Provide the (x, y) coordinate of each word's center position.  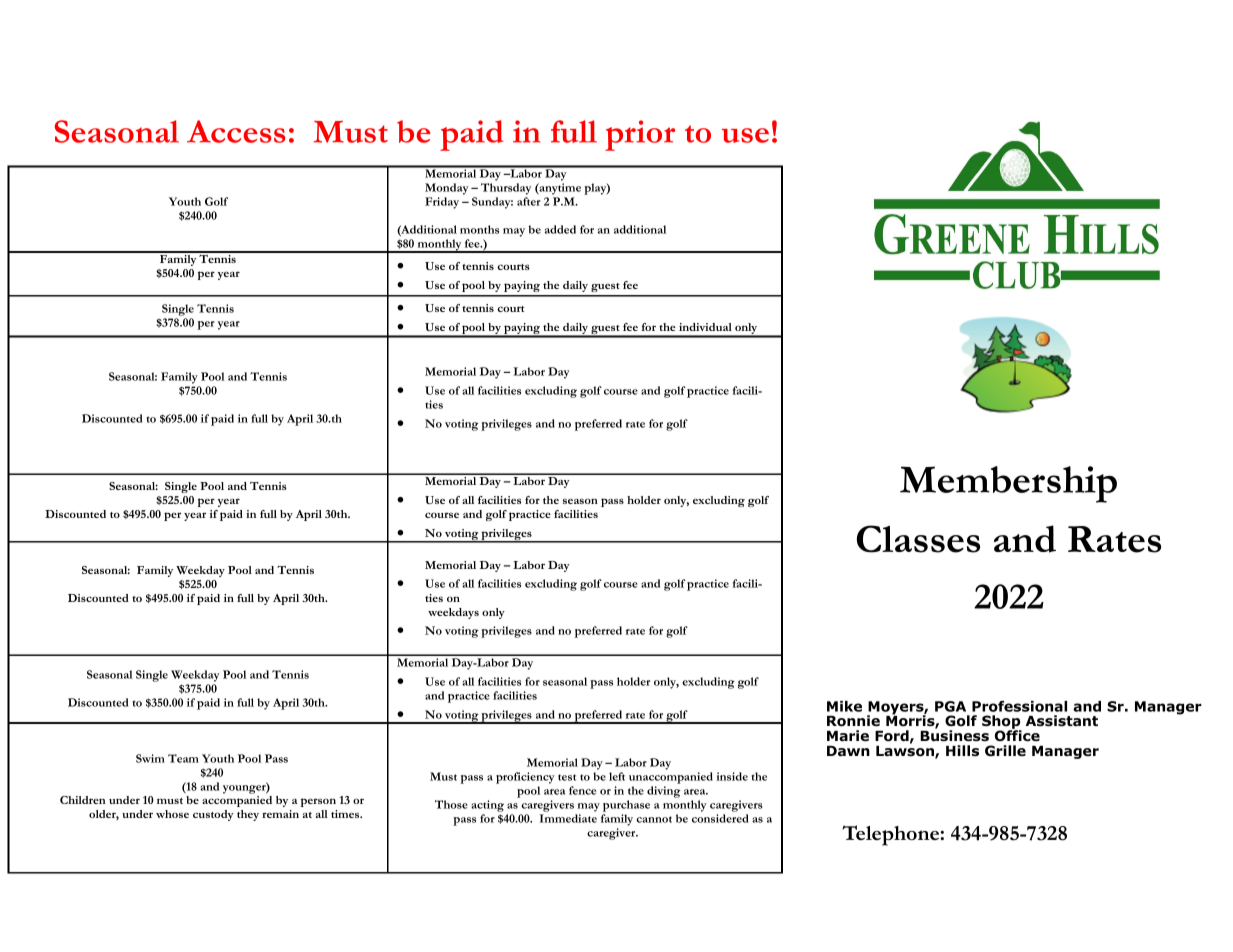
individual (705, 327)
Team (183, 758)
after (529, 201)
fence (582, 790)
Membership (1008, 484)
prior (640, 135)
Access (236, 131)
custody (213, 815)
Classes (918, 539)
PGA (950, 706)
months (479, 229)
